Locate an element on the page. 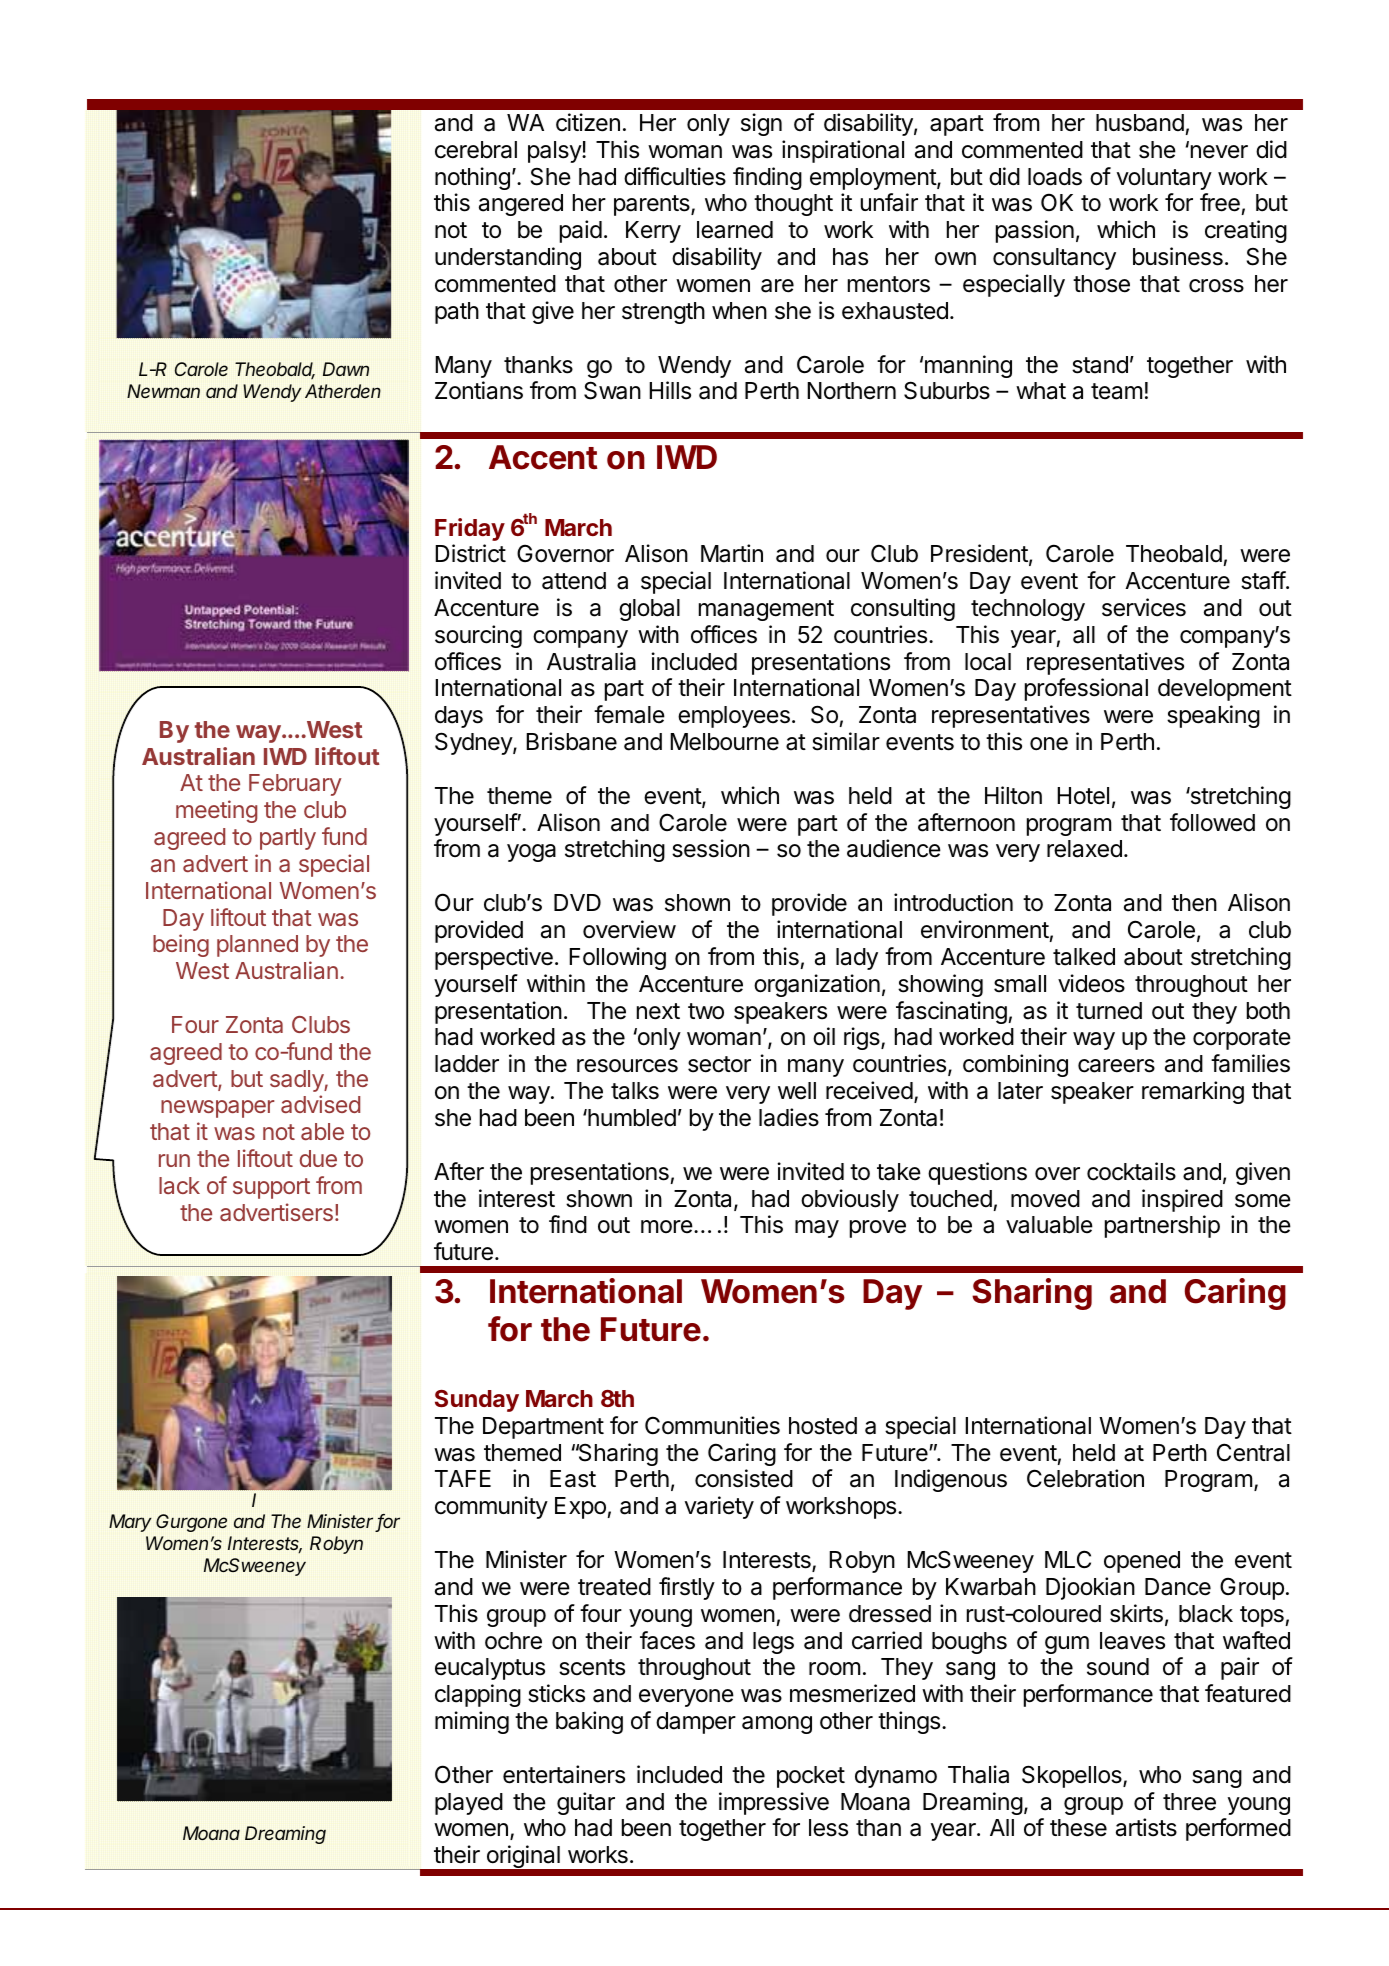  nothing is located at coordinates (472, 178).
